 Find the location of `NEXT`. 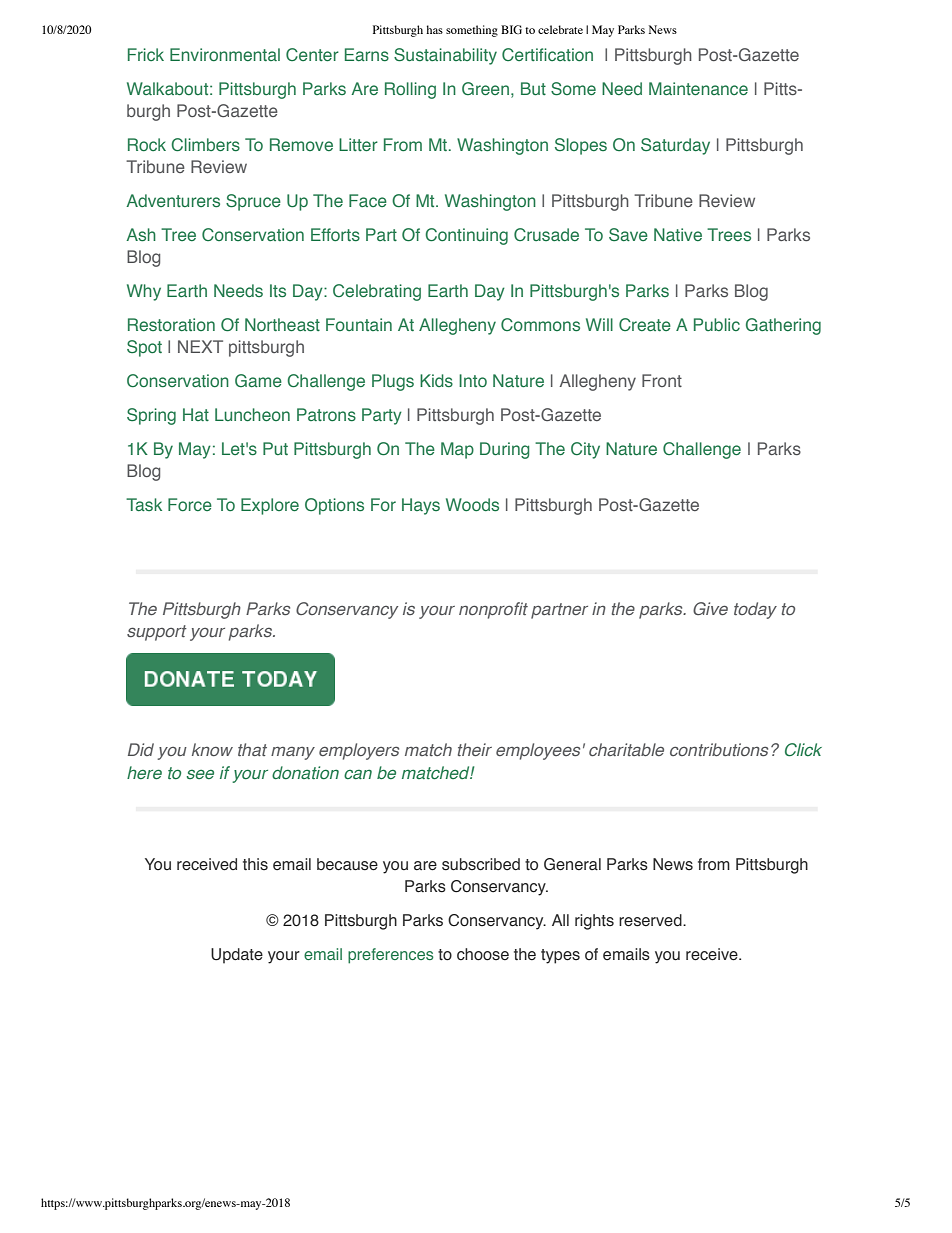

NEXT is located at coordinates (200, 346).
